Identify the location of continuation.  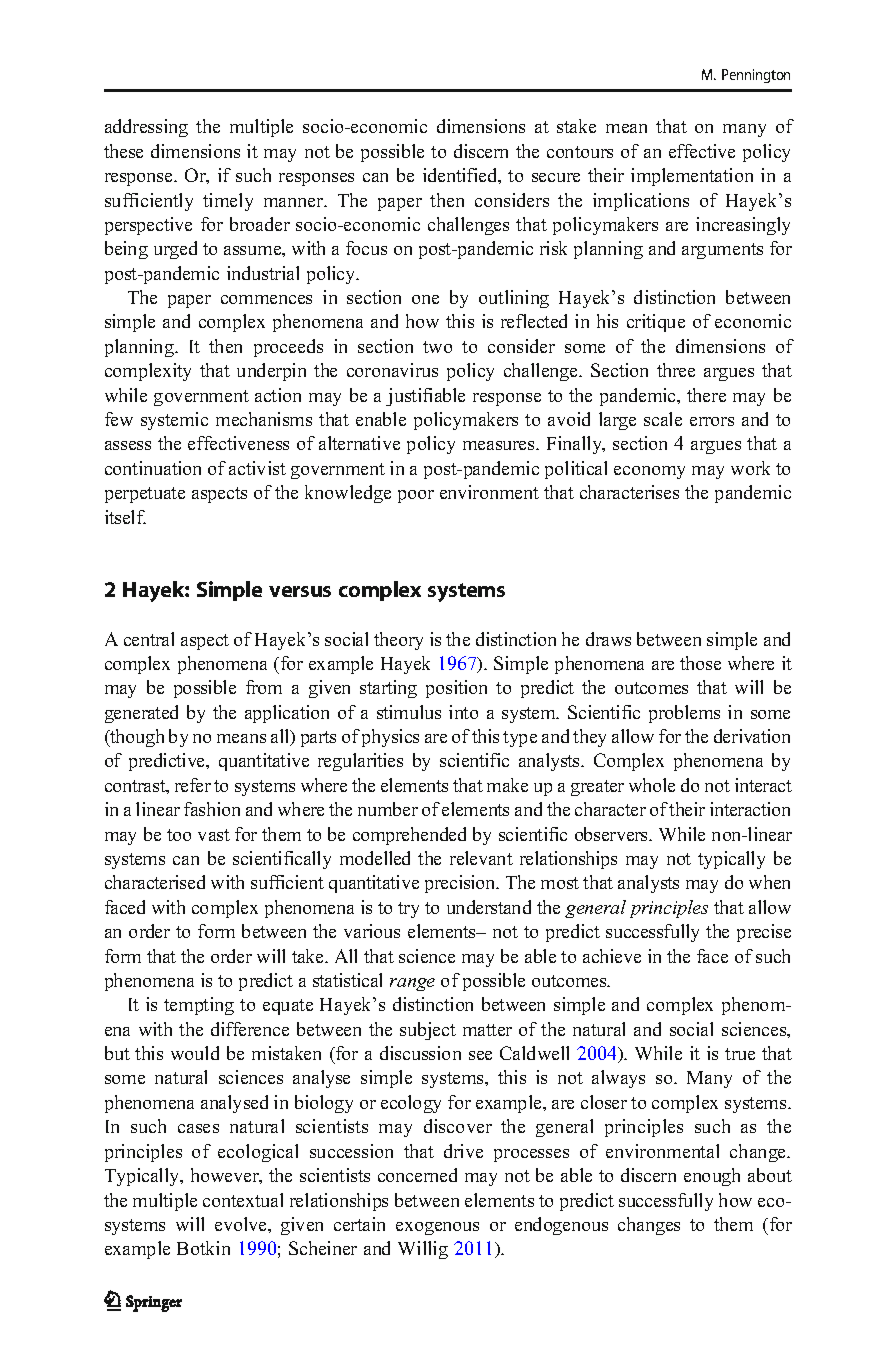
(153, 468).
